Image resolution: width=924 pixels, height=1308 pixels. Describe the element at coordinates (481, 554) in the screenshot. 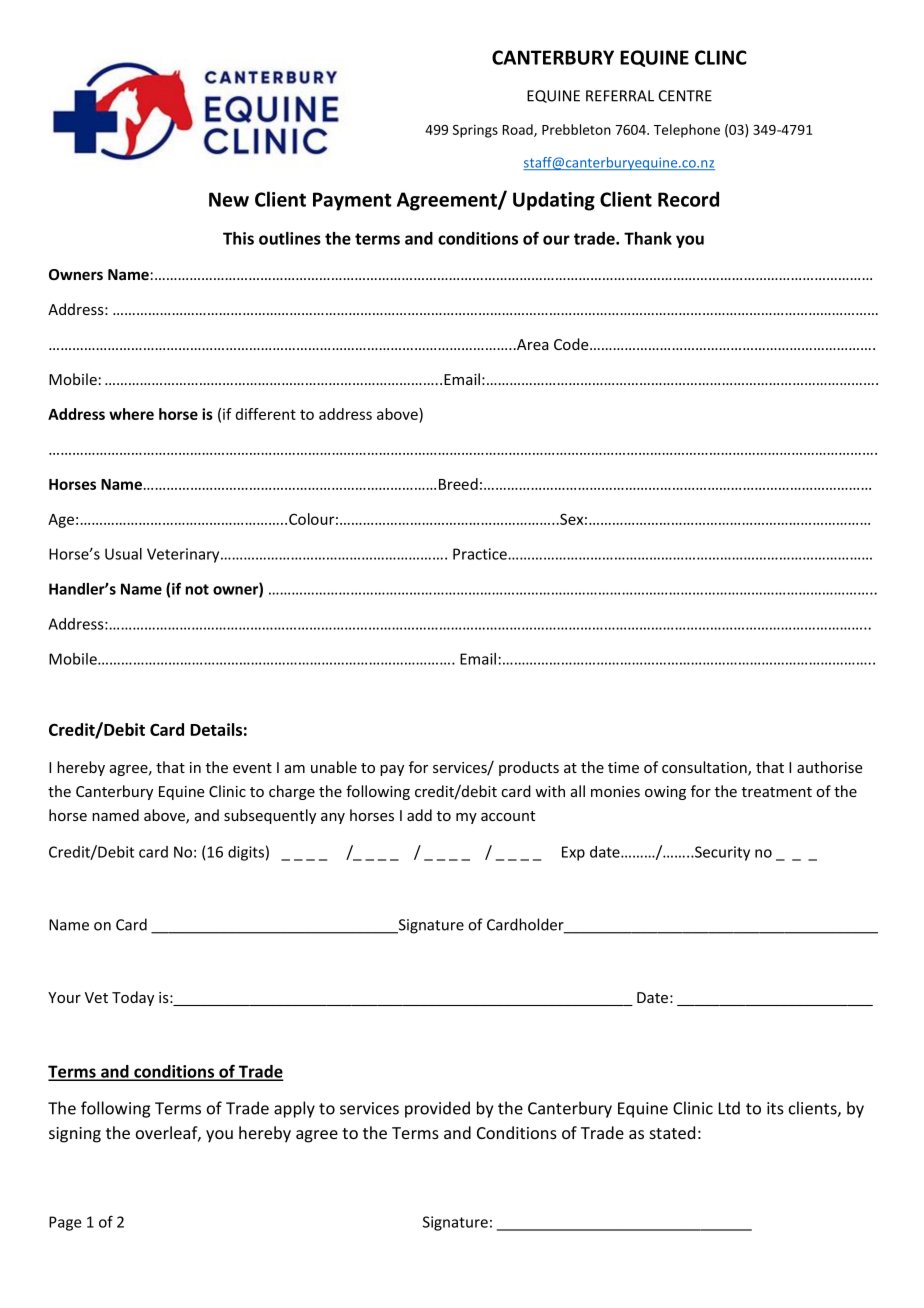

I see `Practice` at that location.
